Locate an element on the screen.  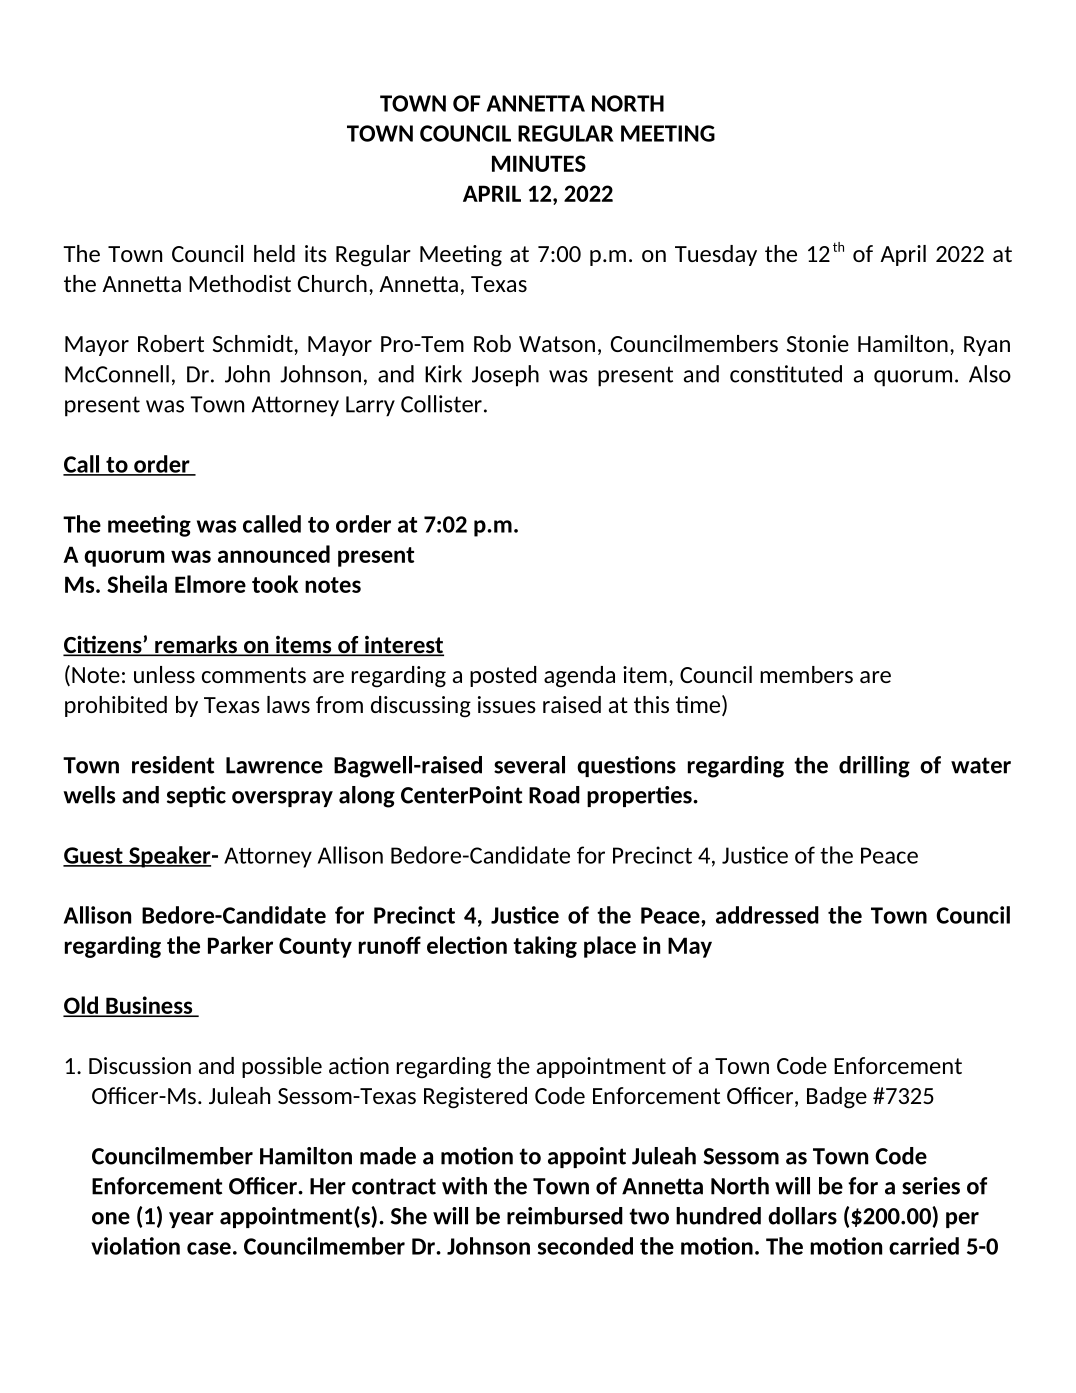
drilling is located at coordinates (874, 767).
